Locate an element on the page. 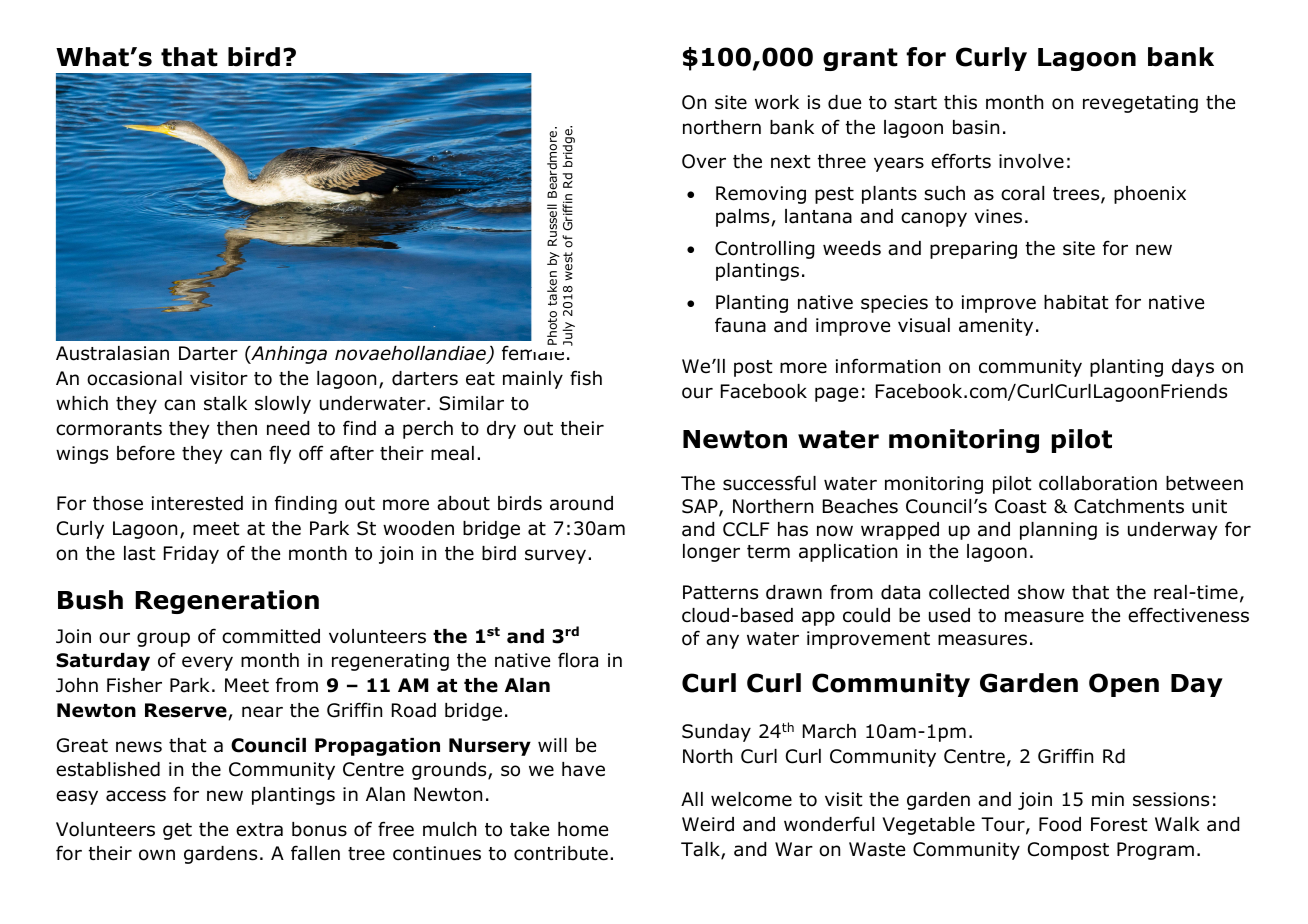 This document has width=1308, height=924. extra is located at coordinates (259, 830).
